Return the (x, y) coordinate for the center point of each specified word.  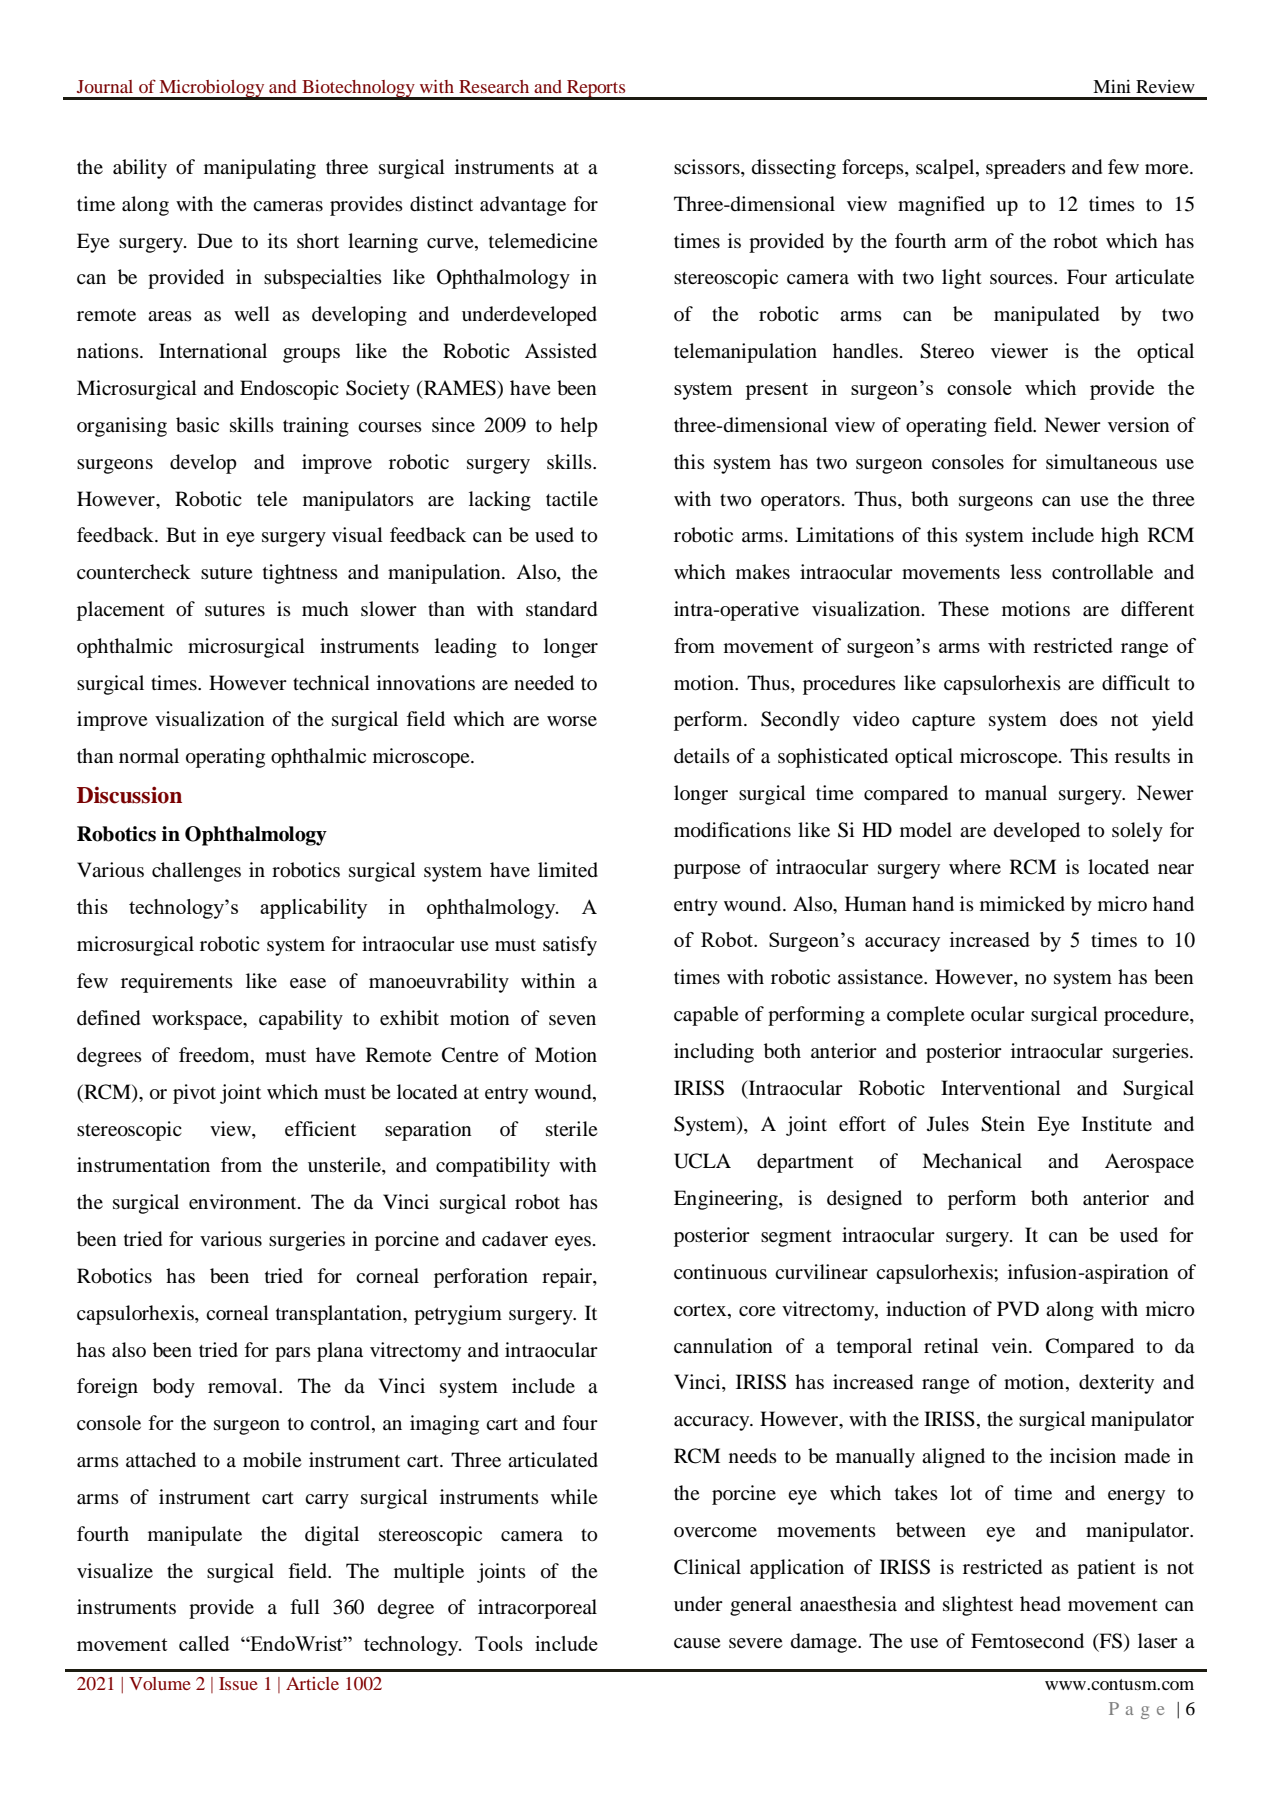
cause (697, 1643)
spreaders (1026, 169)
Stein (1003, 1124)
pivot (194, 1094)
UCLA (702, 1161)
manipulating (260, 169)
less (1026, 571)
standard (561, 609)
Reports (596, 89)
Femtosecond (1027, 1641)
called (204, 1643)
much (325, 609)
